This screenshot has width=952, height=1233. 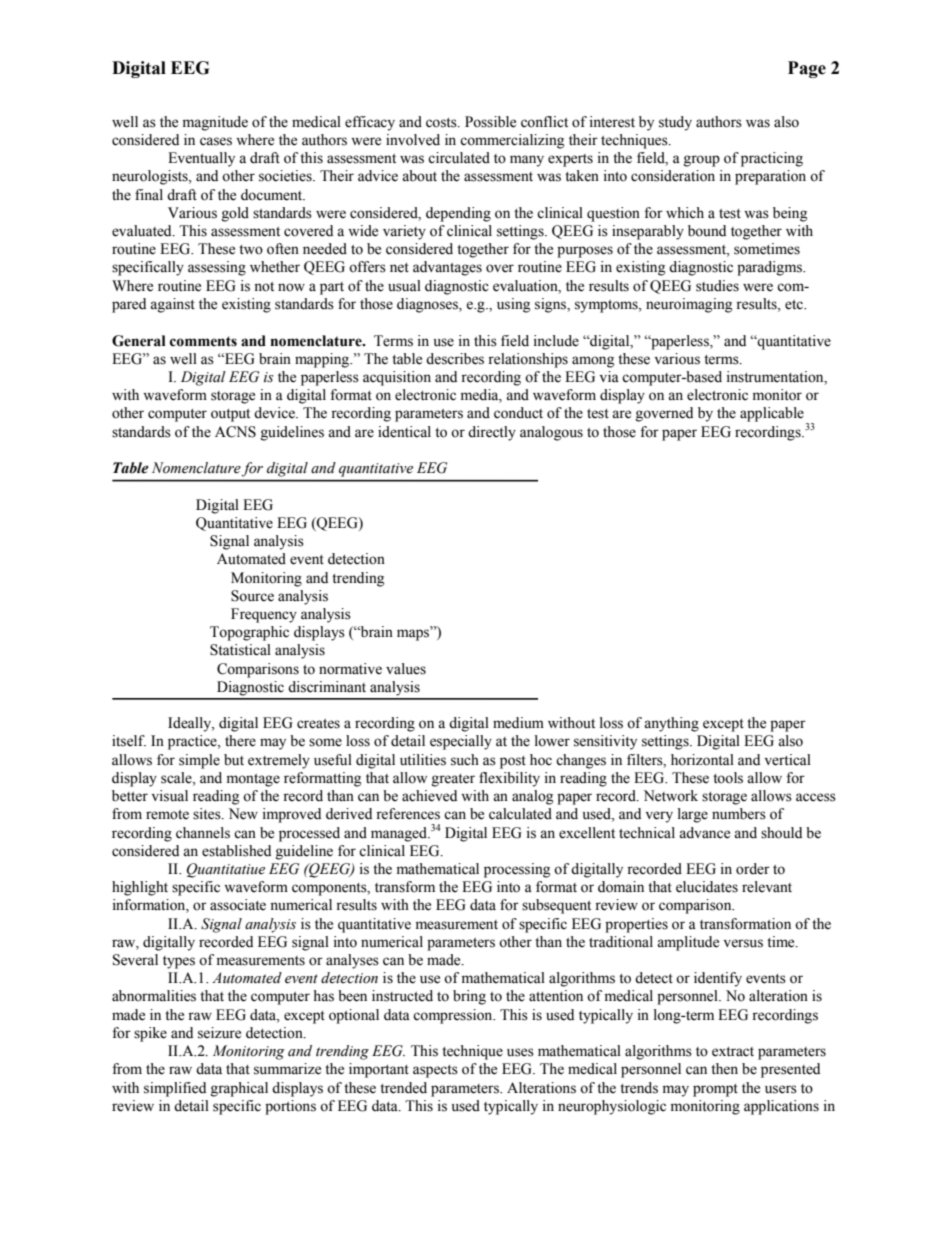 What do you see at coordinates (203, 833) in the screenshot?
I see `channels` at bounding box center [203, 833].
